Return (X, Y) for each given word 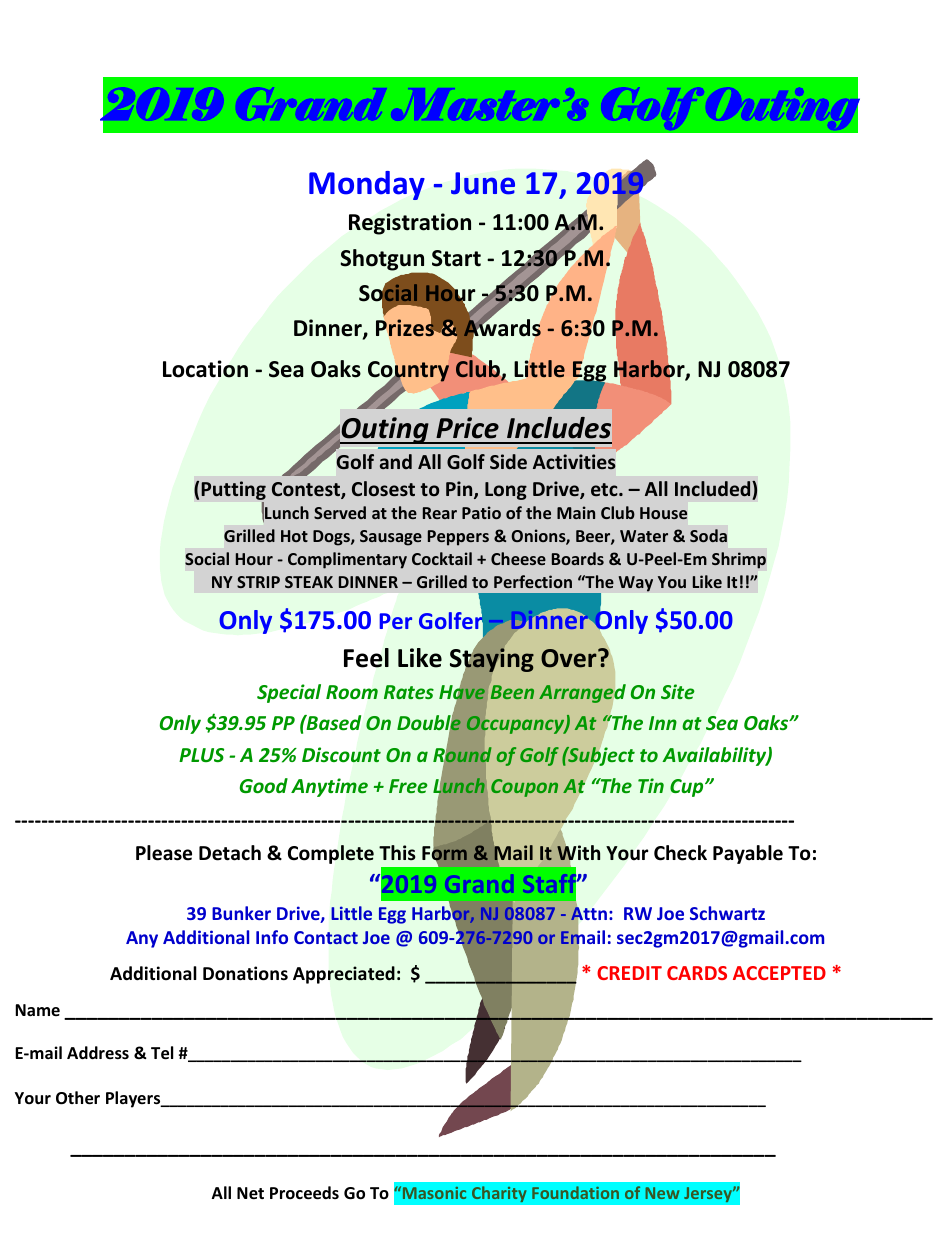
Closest (383, 489)
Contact (326, 938)
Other (78, 1098)
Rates (409, 692)
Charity (499, 1194)
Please (164, 853)
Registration (410, 224)
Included (714, 488)
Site (678, 691)
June (483, 183)
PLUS (201, 755)
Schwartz (727, 913)
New (662, 1193)
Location (205, 369)
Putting (233, 492)
